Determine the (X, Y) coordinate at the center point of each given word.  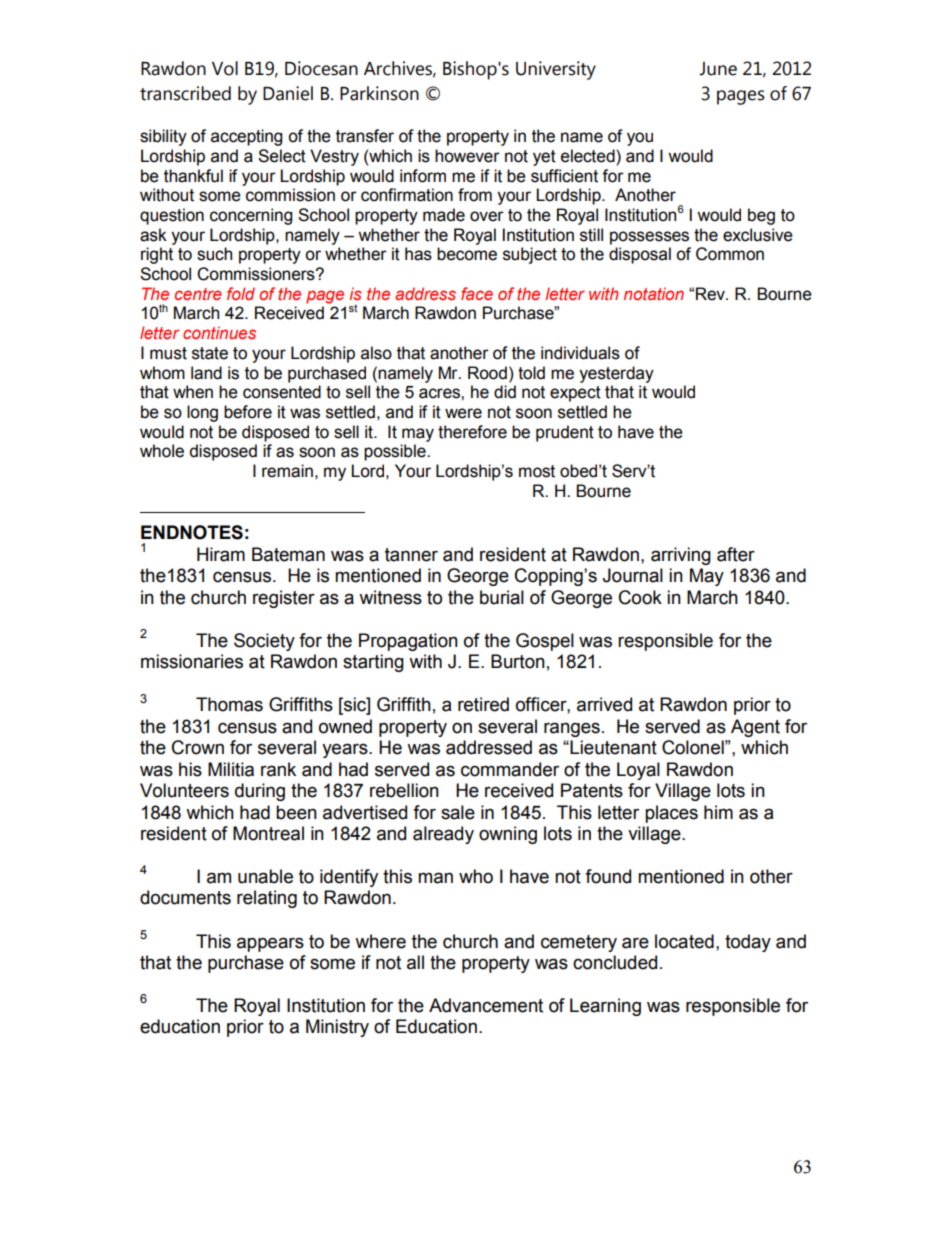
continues (219, 332)
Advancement (486, 1005)
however (467, 156)
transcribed (185, 93)
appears (270, 944)
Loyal (638, 771)
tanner (411, 555)
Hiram (221, 554)
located (684, 941)
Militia (231, 769)
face (477, 293)
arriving (681, 556)
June (718, 69)
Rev (711, 294)
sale (458, 812)
